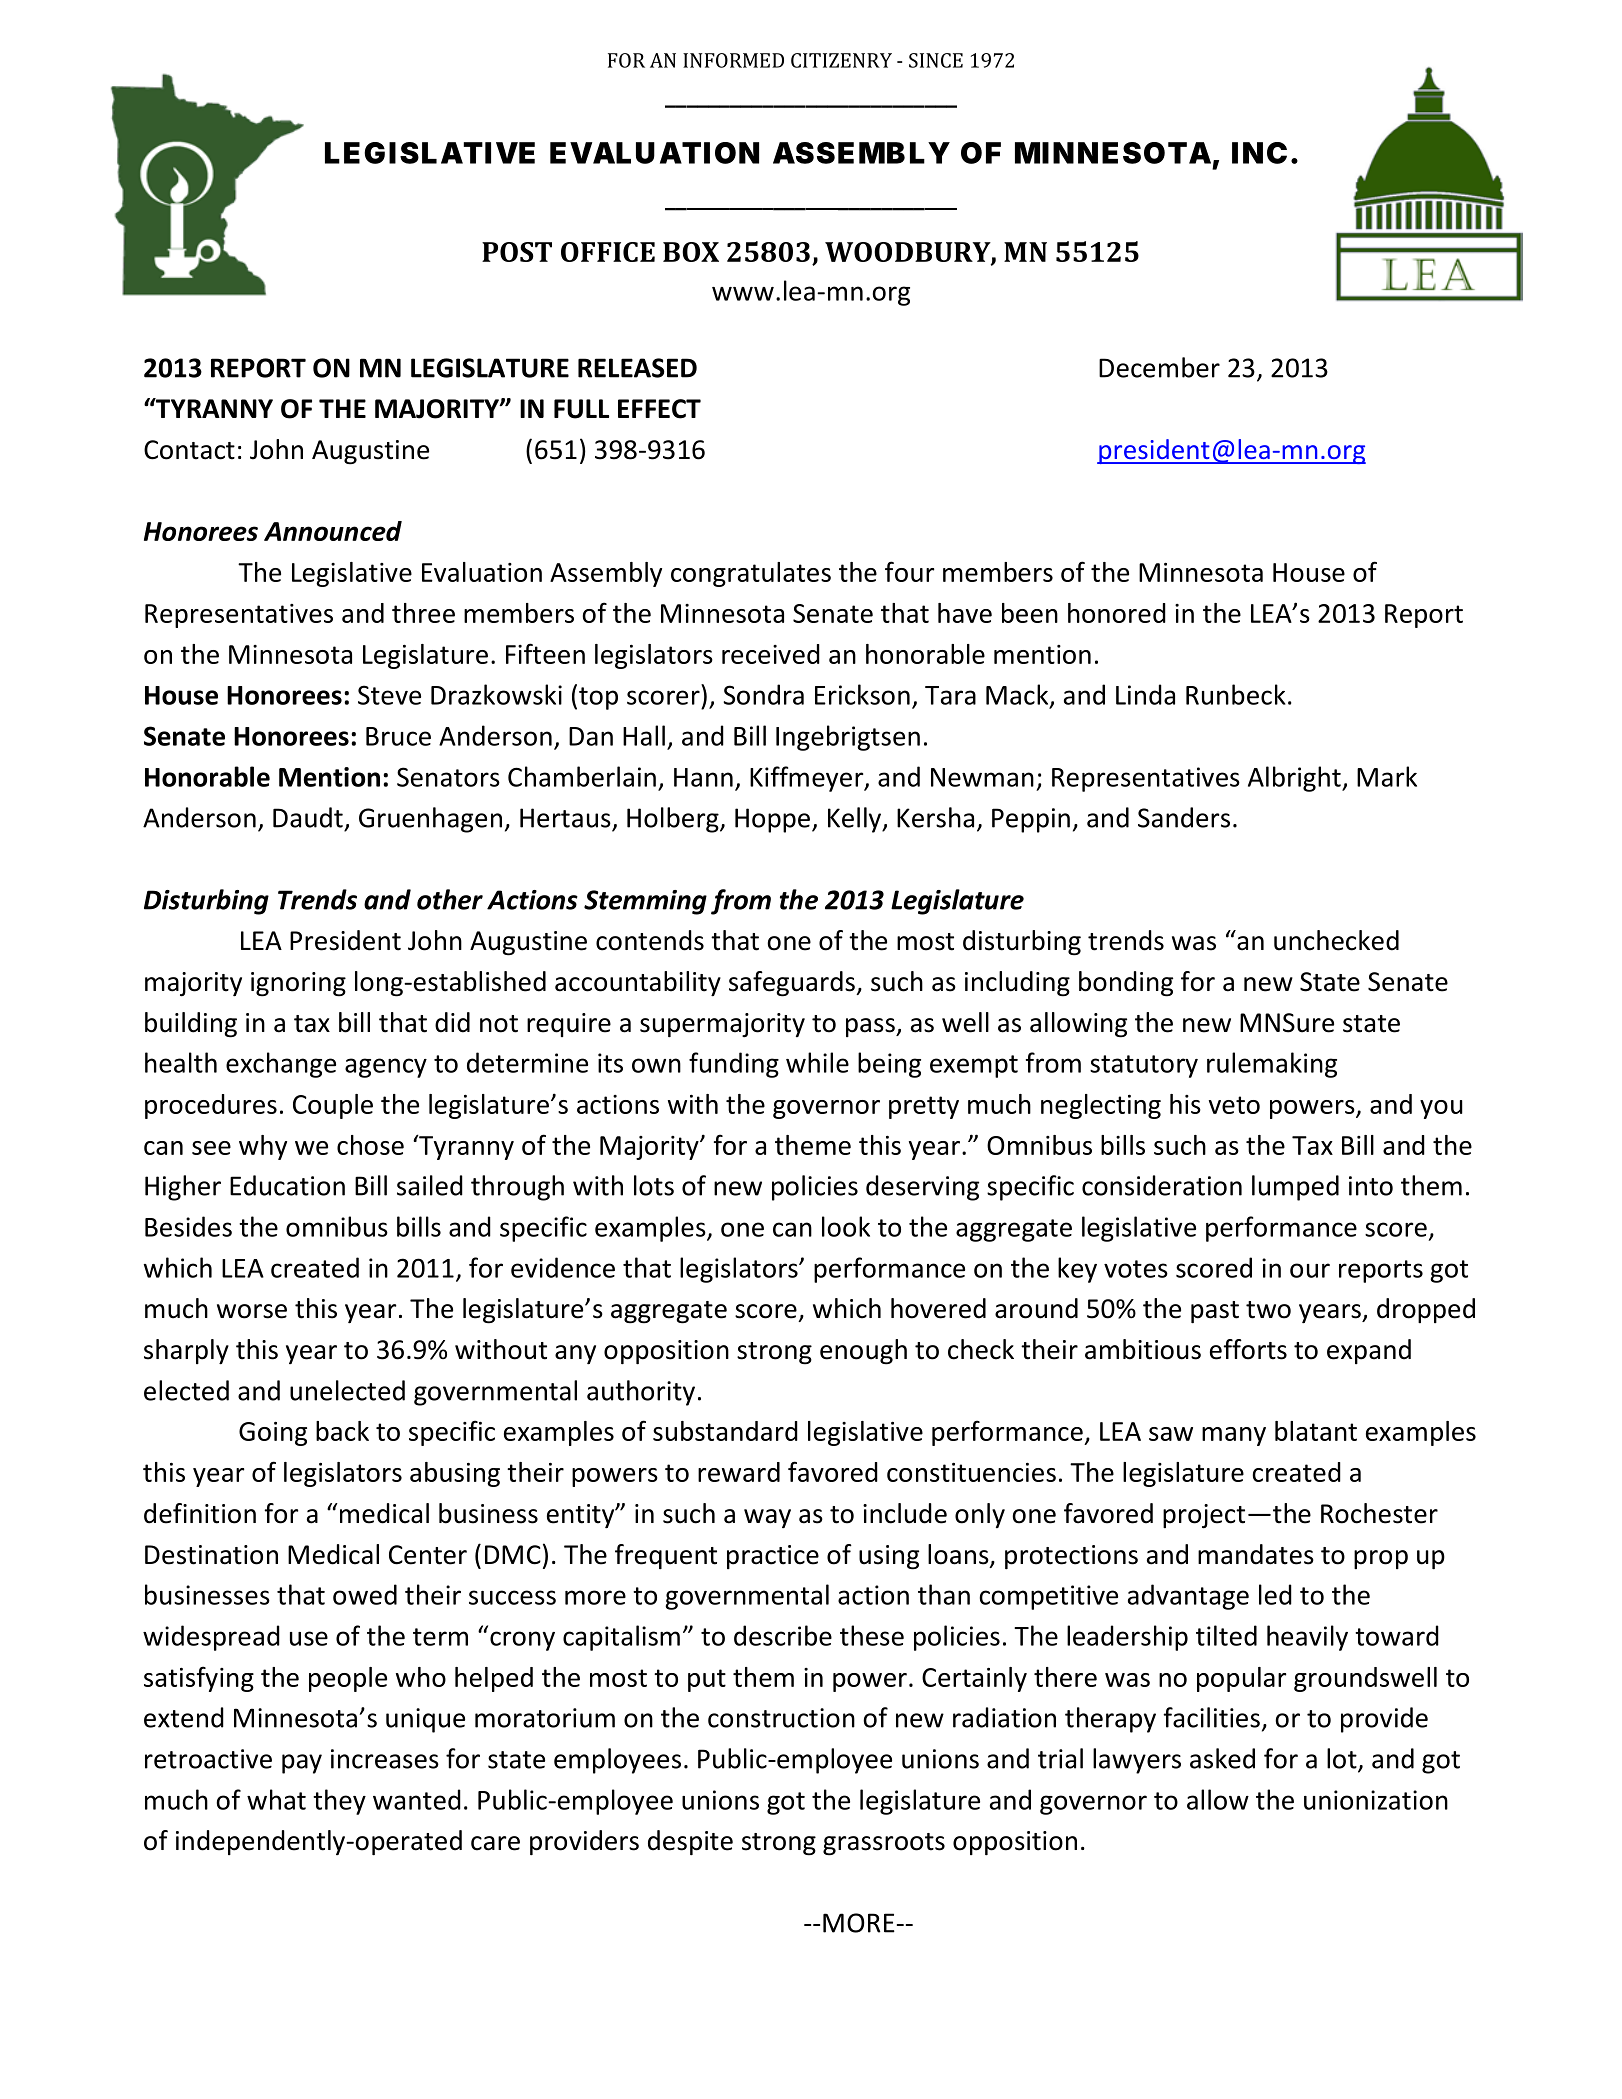  What do you see at coordinates (281, 1065) in the document?
I see `exchange` at bounding box center [281, 1065].
